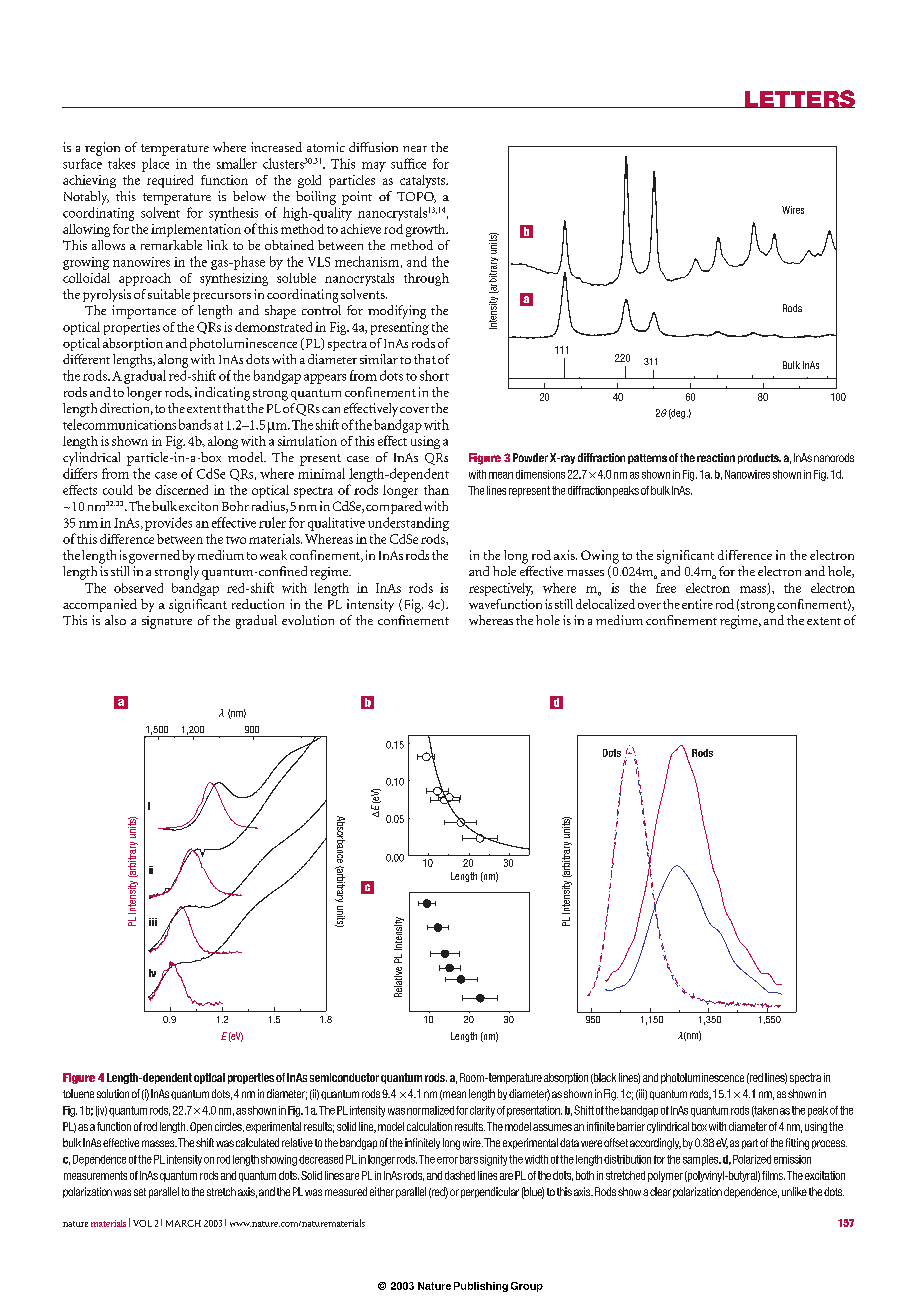 Image resolution: width=924 pixels, height=1308 pixels. Describe the element at coordinates (460, 1175) in the document. I see `dashed` at that location.
